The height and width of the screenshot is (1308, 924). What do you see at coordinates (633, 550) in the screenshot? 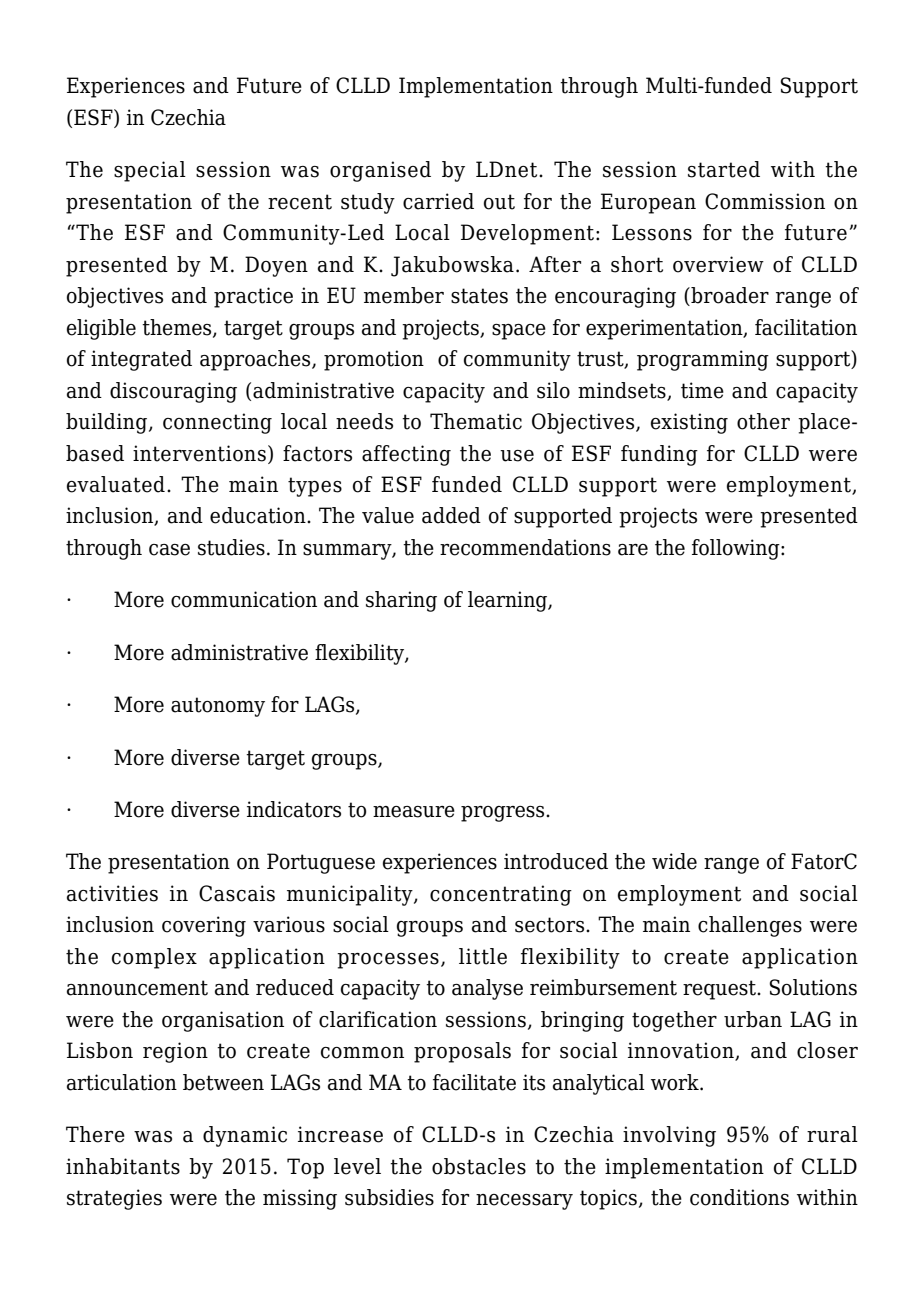
I see `are` at bounding box center [633, 550].
